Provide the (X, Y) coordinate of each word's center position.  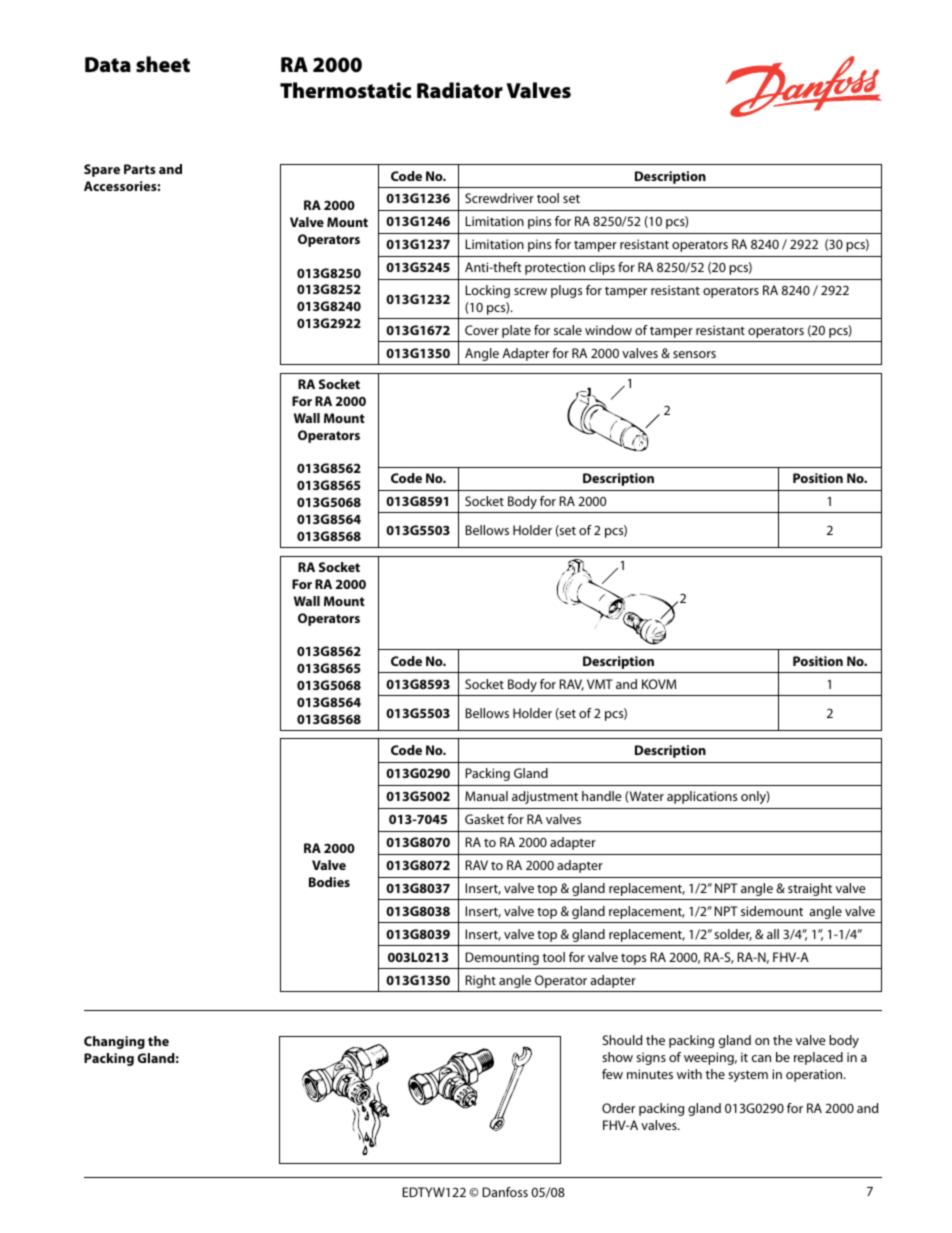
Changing (114, 1042)
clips (602, 268)
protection (555, 268)
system (748, 1076)
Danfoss (505, 1192)
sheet (163, 64)
